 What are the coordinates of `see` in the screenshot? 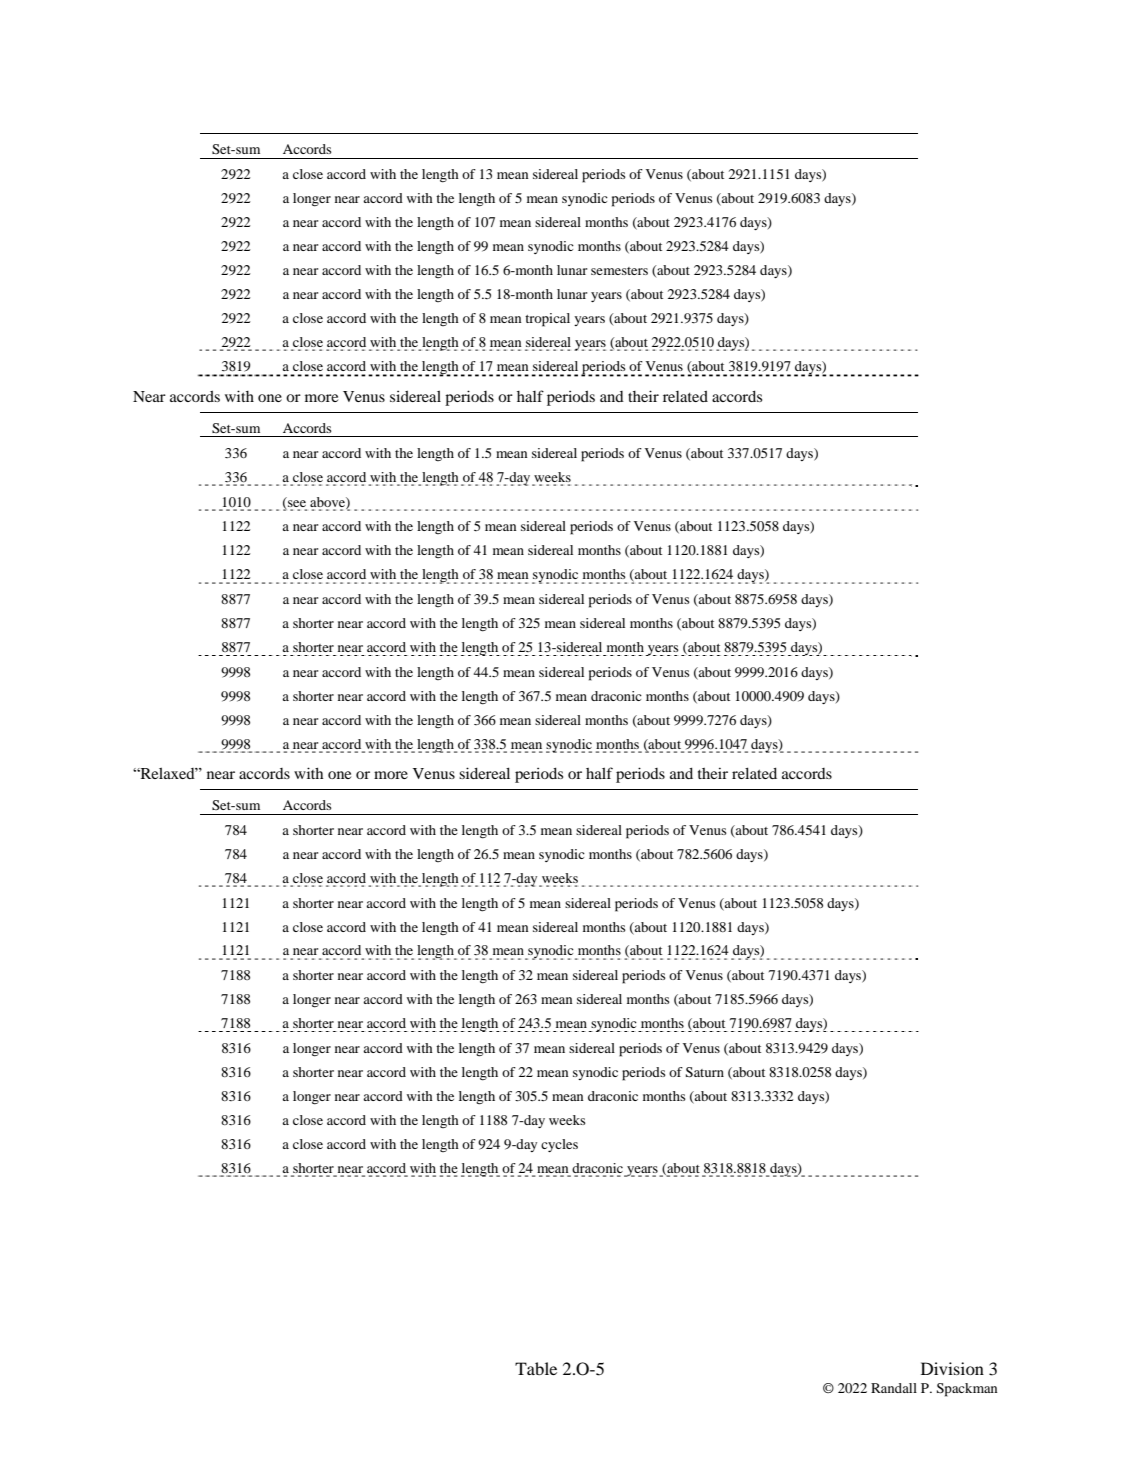 It's located at (296, 502).
